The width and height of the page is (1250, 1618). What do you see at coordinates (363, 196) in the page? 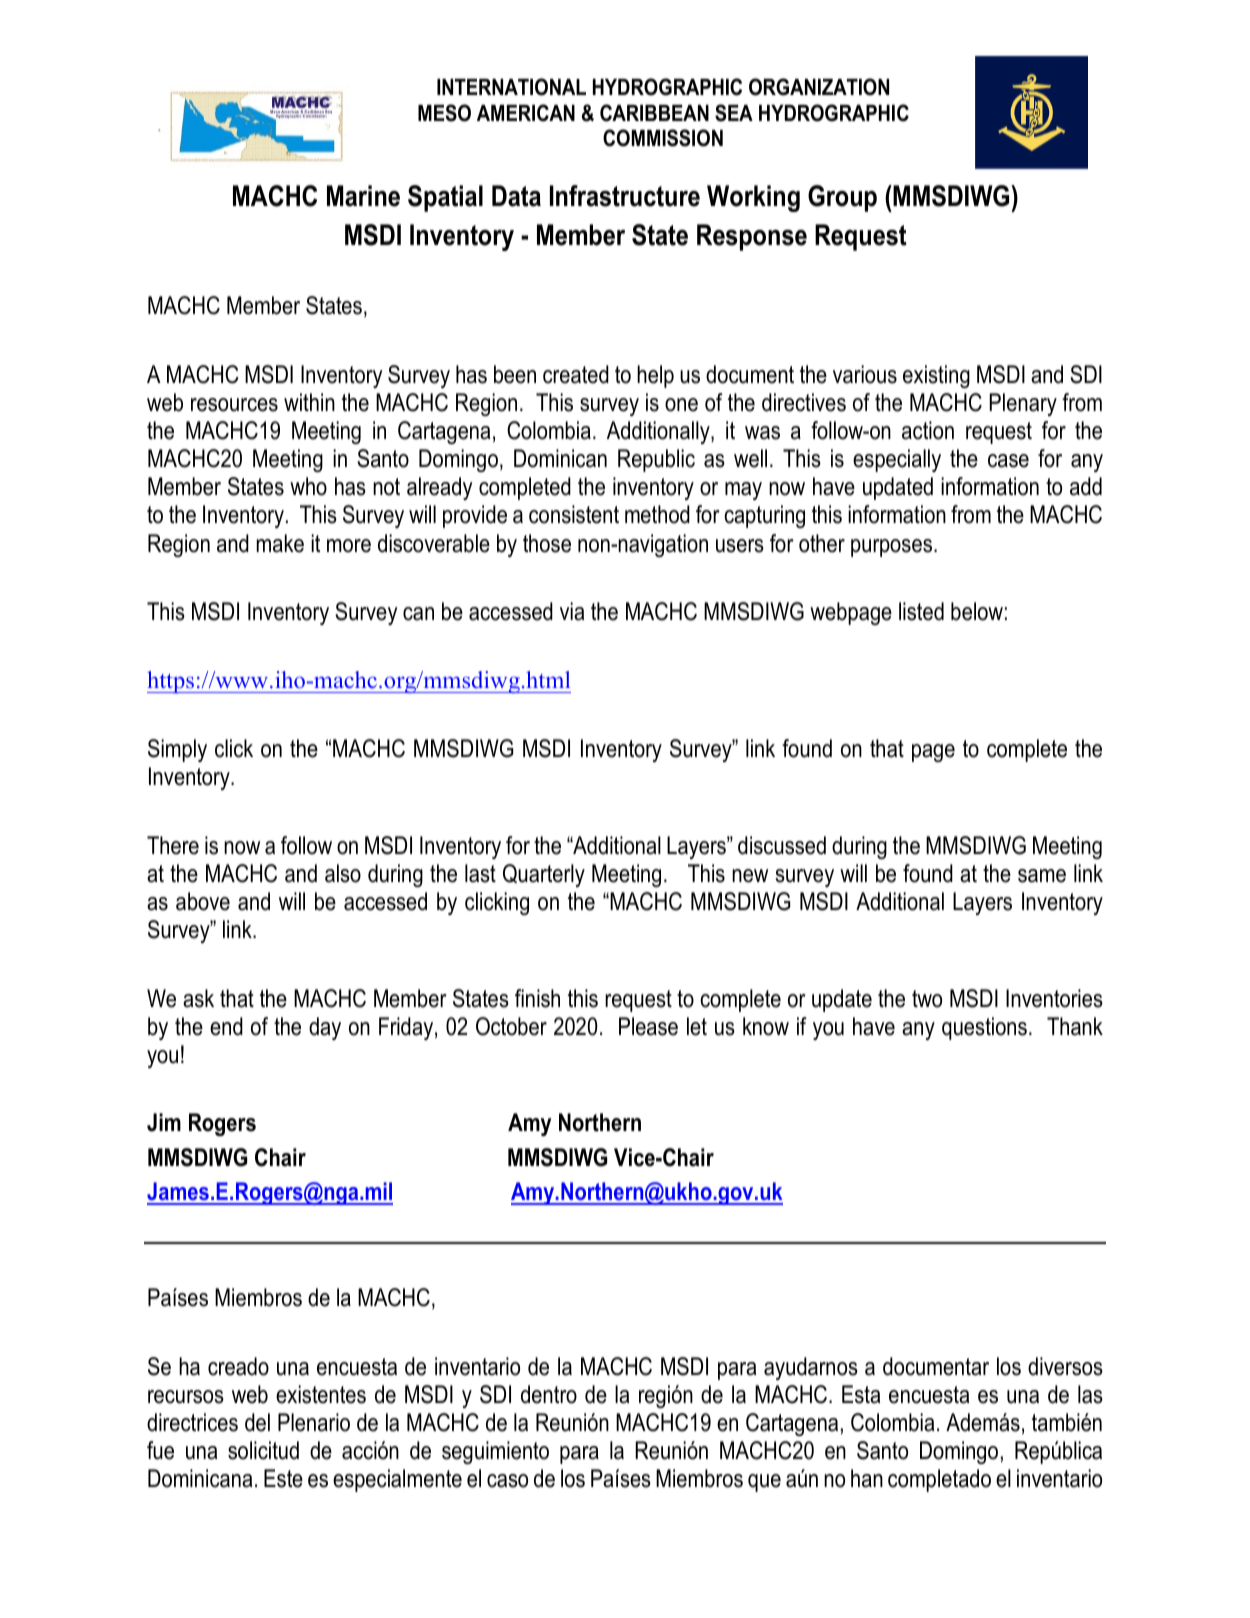
I see `Marine` at bounding box center [363, 196].
